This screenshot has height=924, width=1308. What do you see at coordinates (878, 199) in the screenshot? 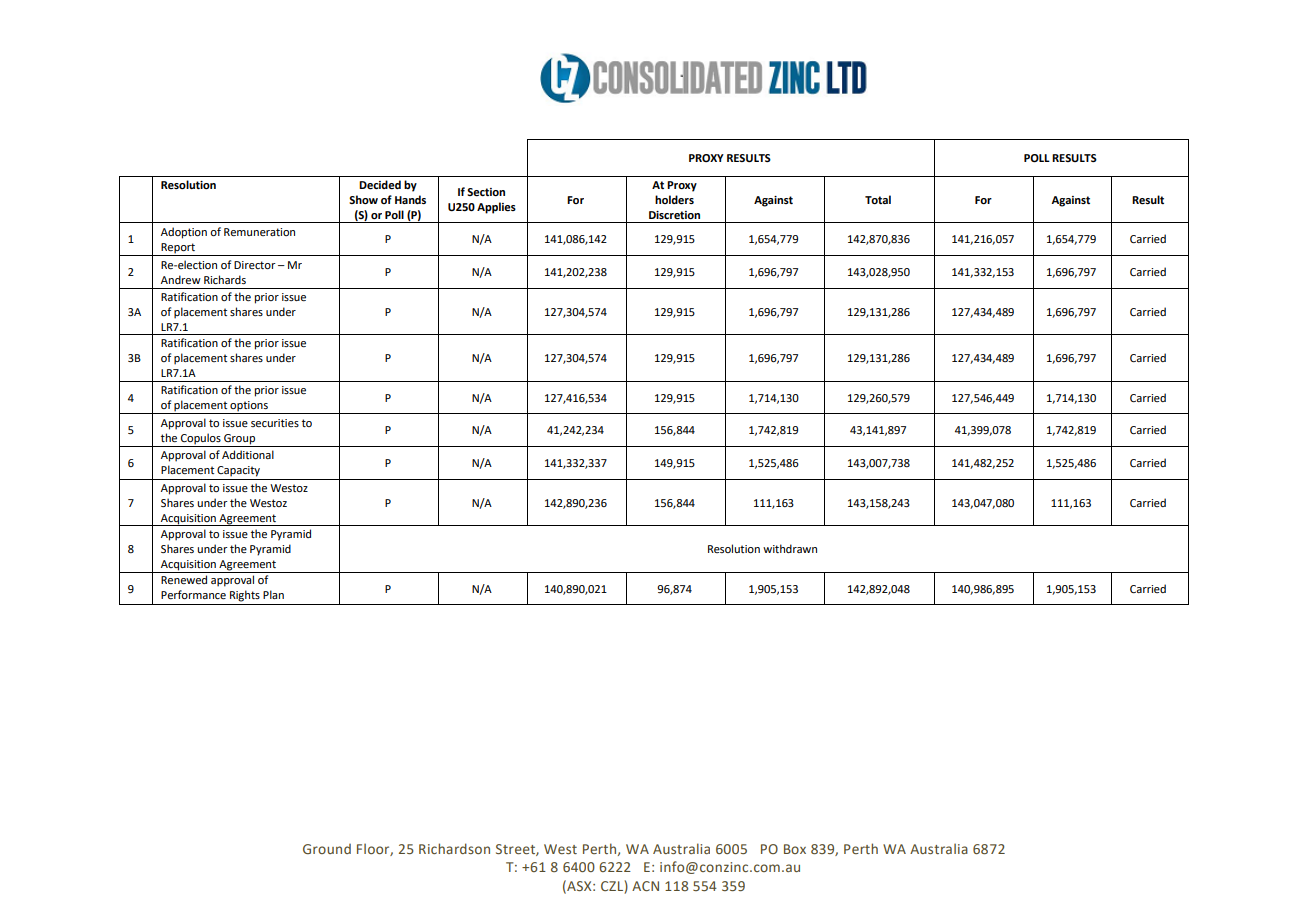
I see `Total` at bounding box center [878, 199].
